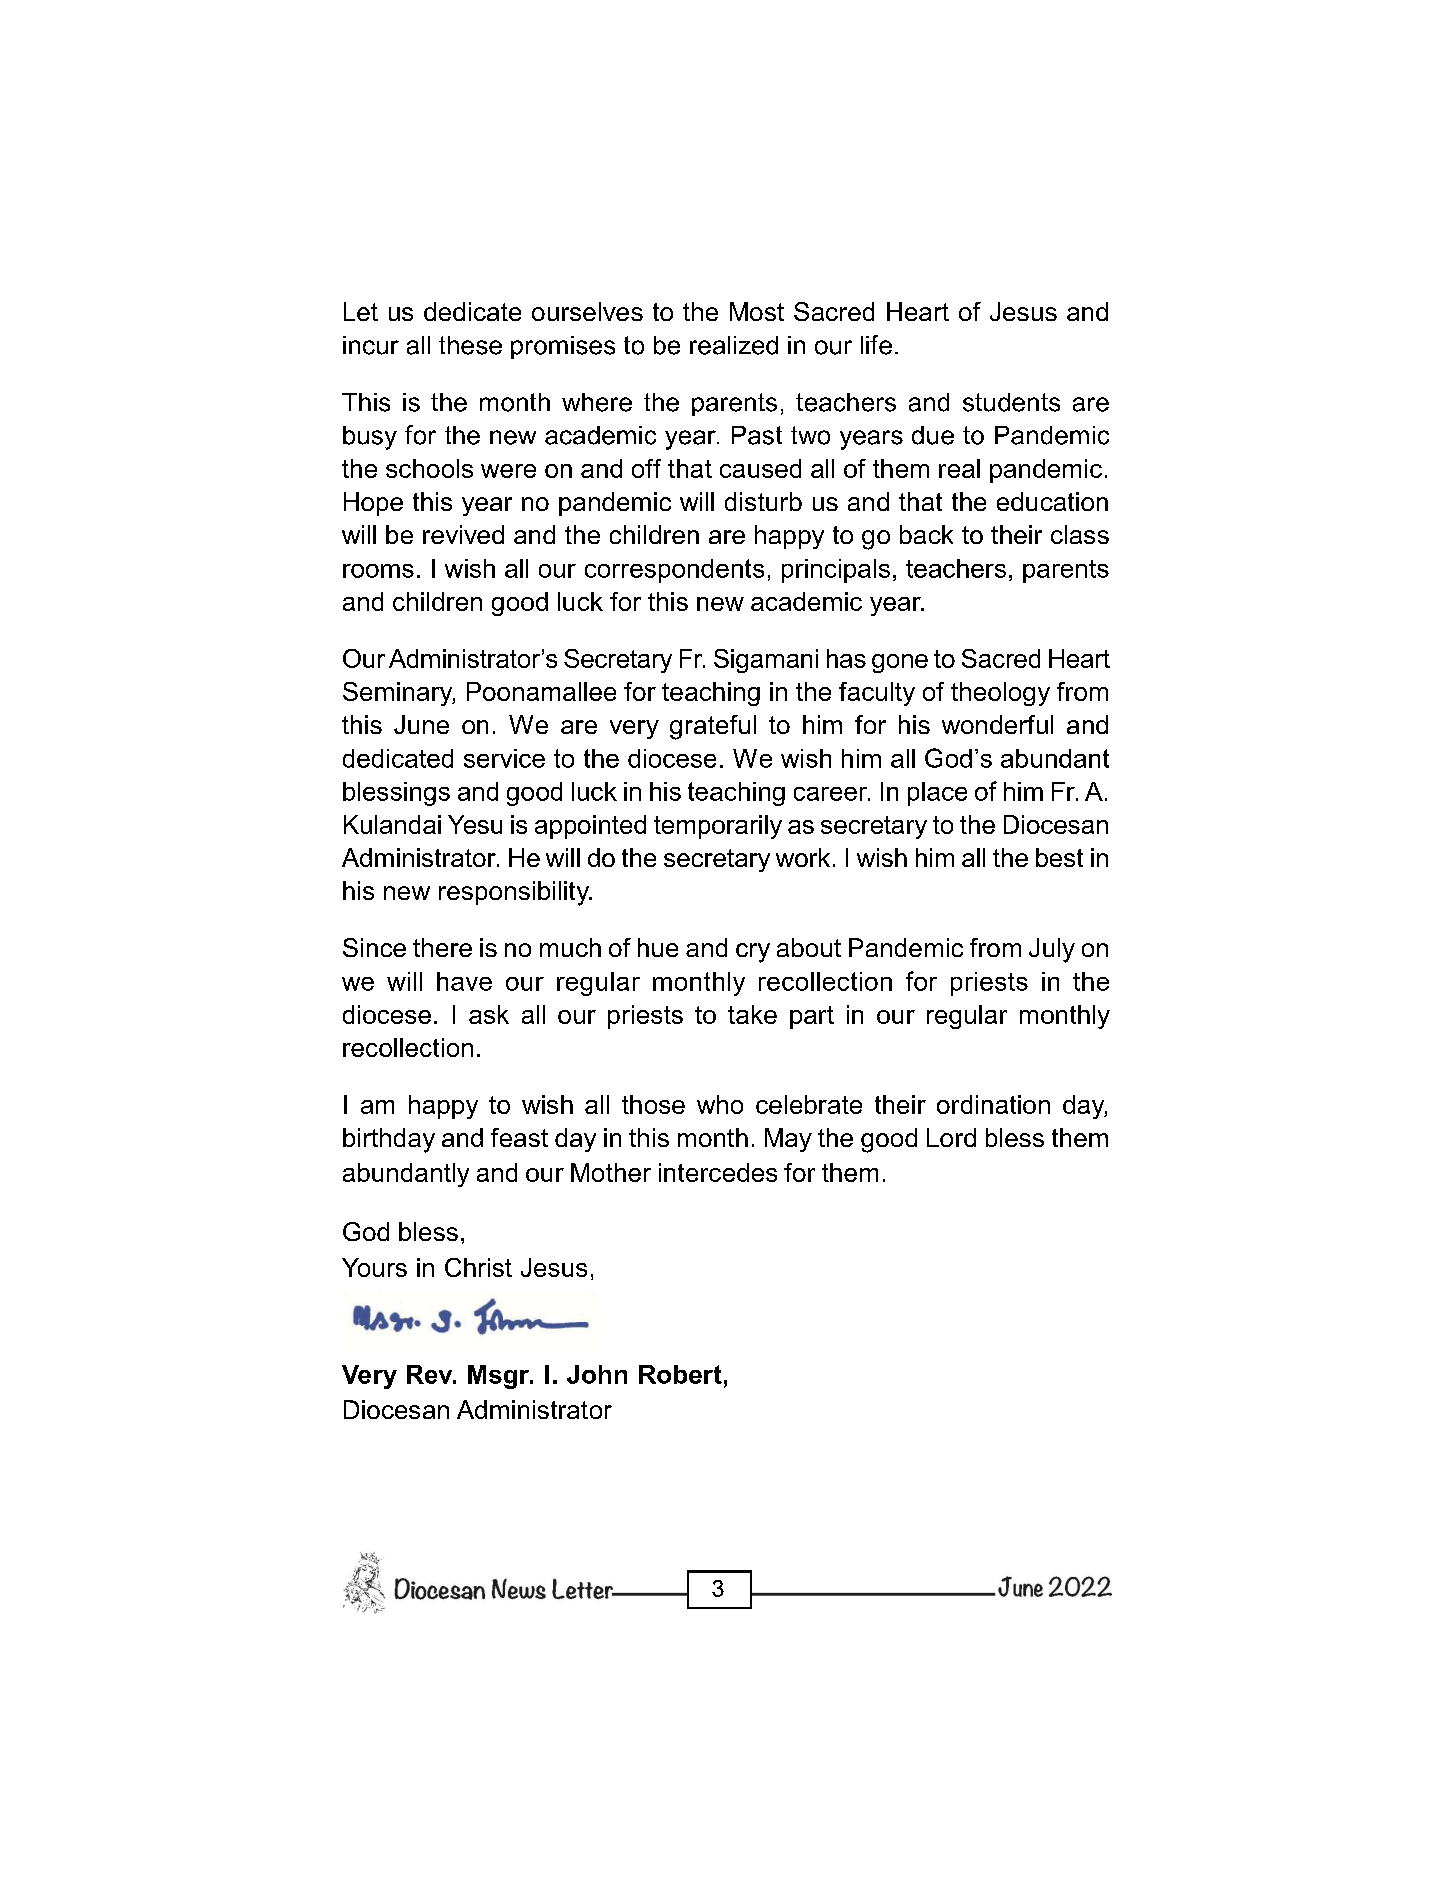 The image size is (1452, 1880). Describe the element at coordinates (470, 345) in the screenshot. I see `these` at that location.
